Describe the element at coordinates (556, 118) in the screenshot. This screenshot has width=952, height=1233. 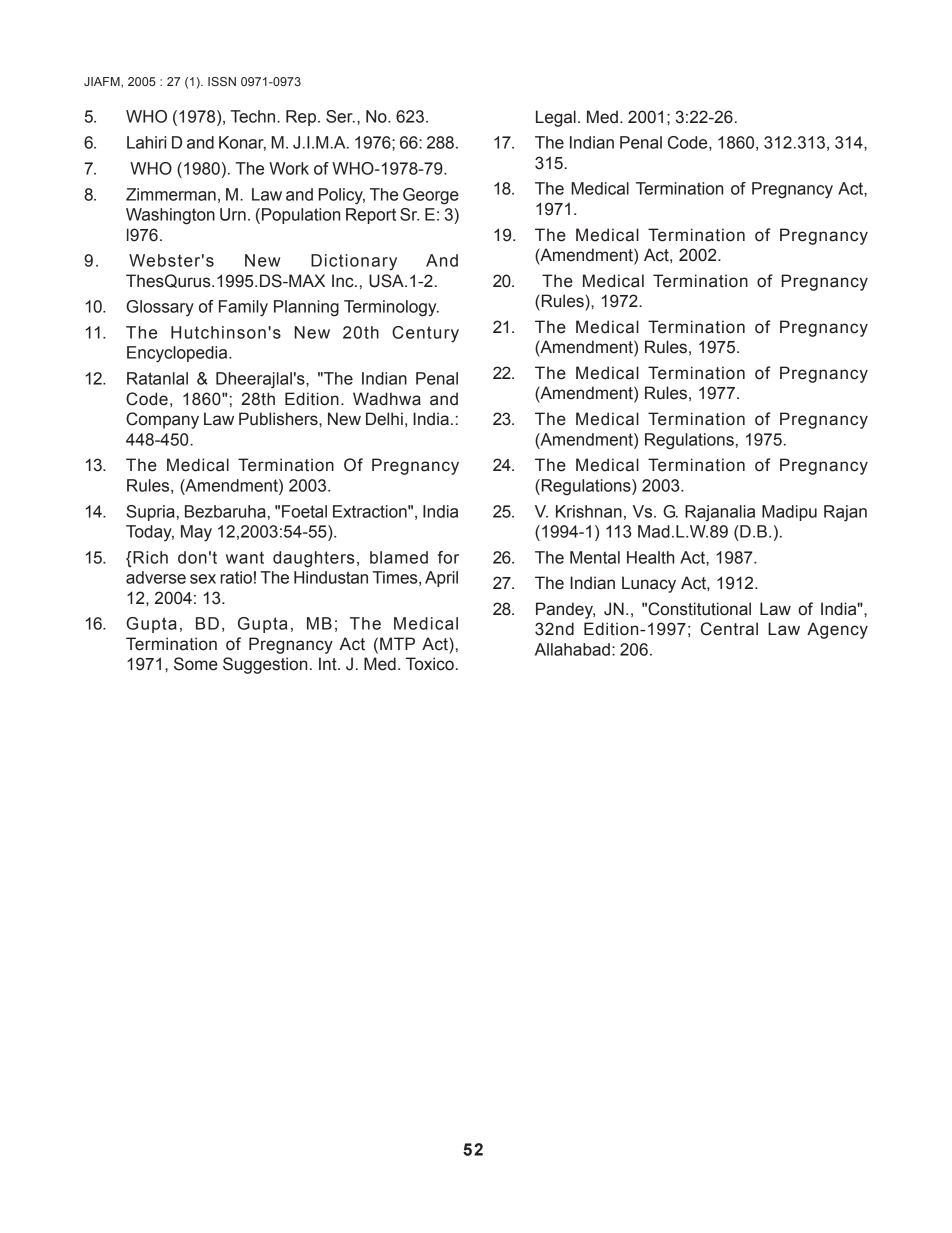
I see `Legal` at that location.
